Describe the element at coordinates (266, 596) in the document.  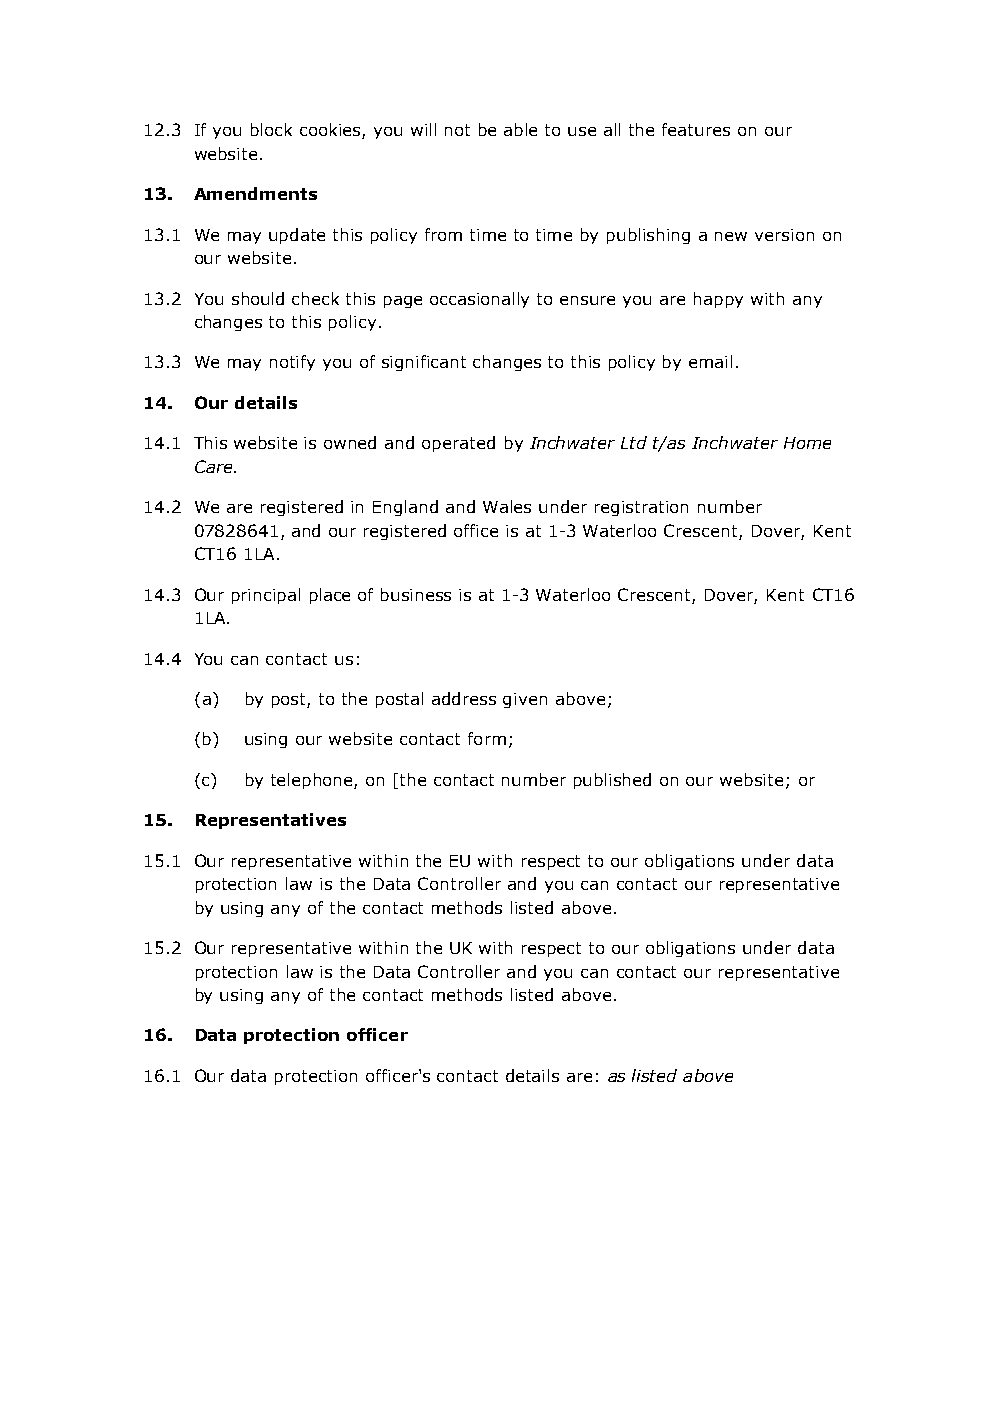
I see `principal` at that location.
